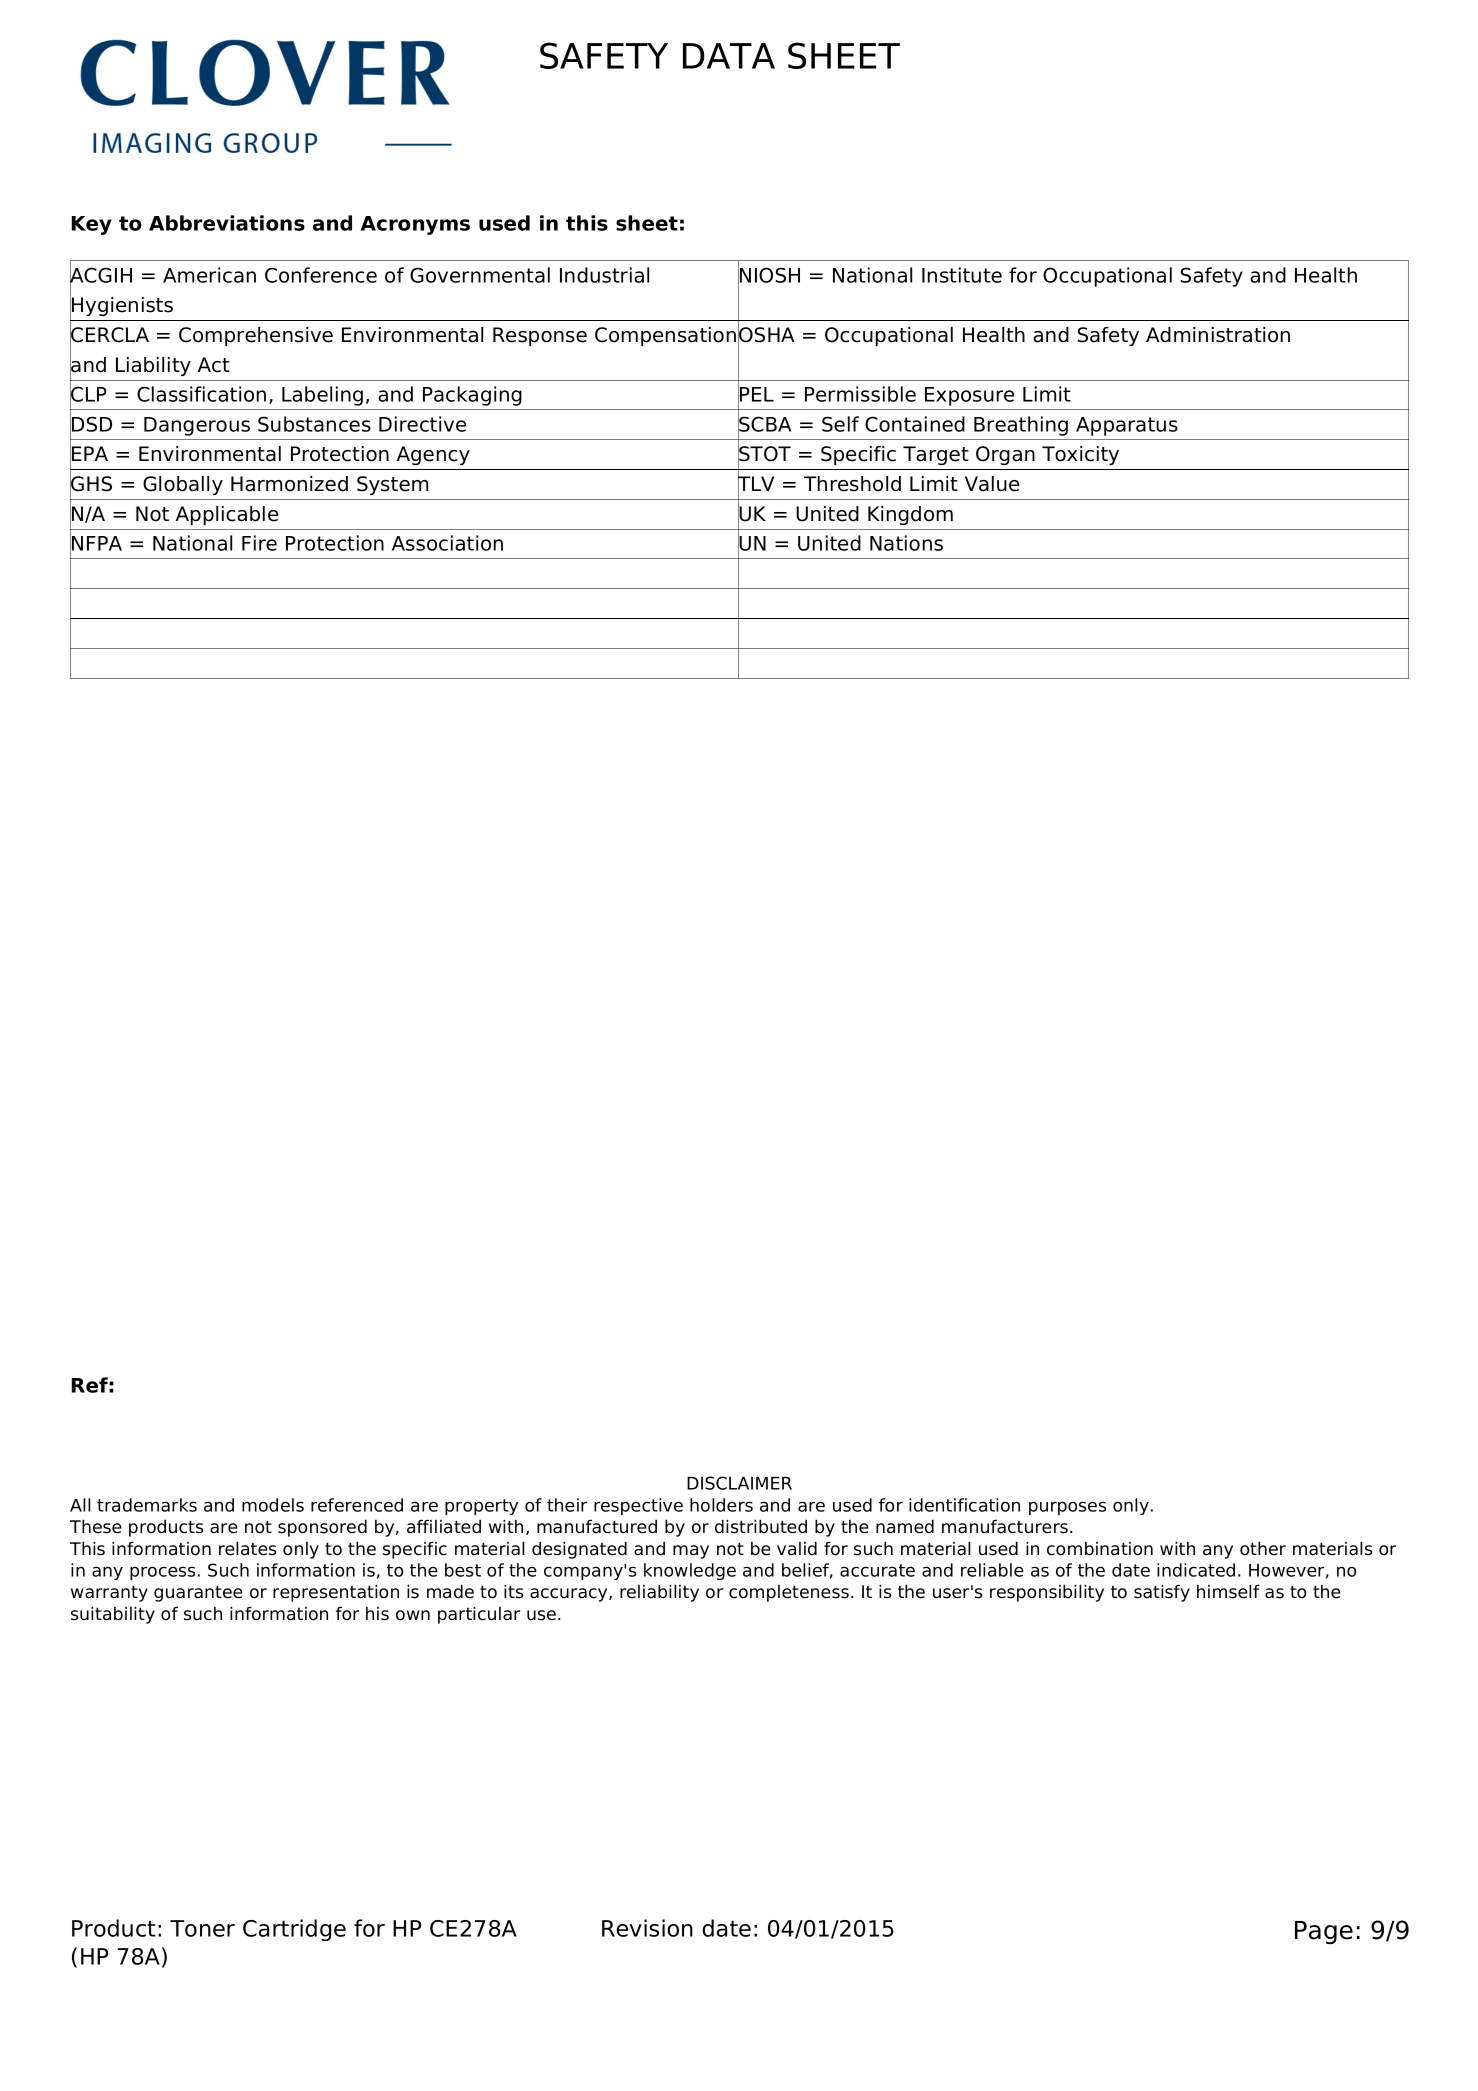 The image size is (1478, 2091). What do you see at coordinates (227, 223) in the document?
I see `Abbreviations` at bounding box center [227, 223].
